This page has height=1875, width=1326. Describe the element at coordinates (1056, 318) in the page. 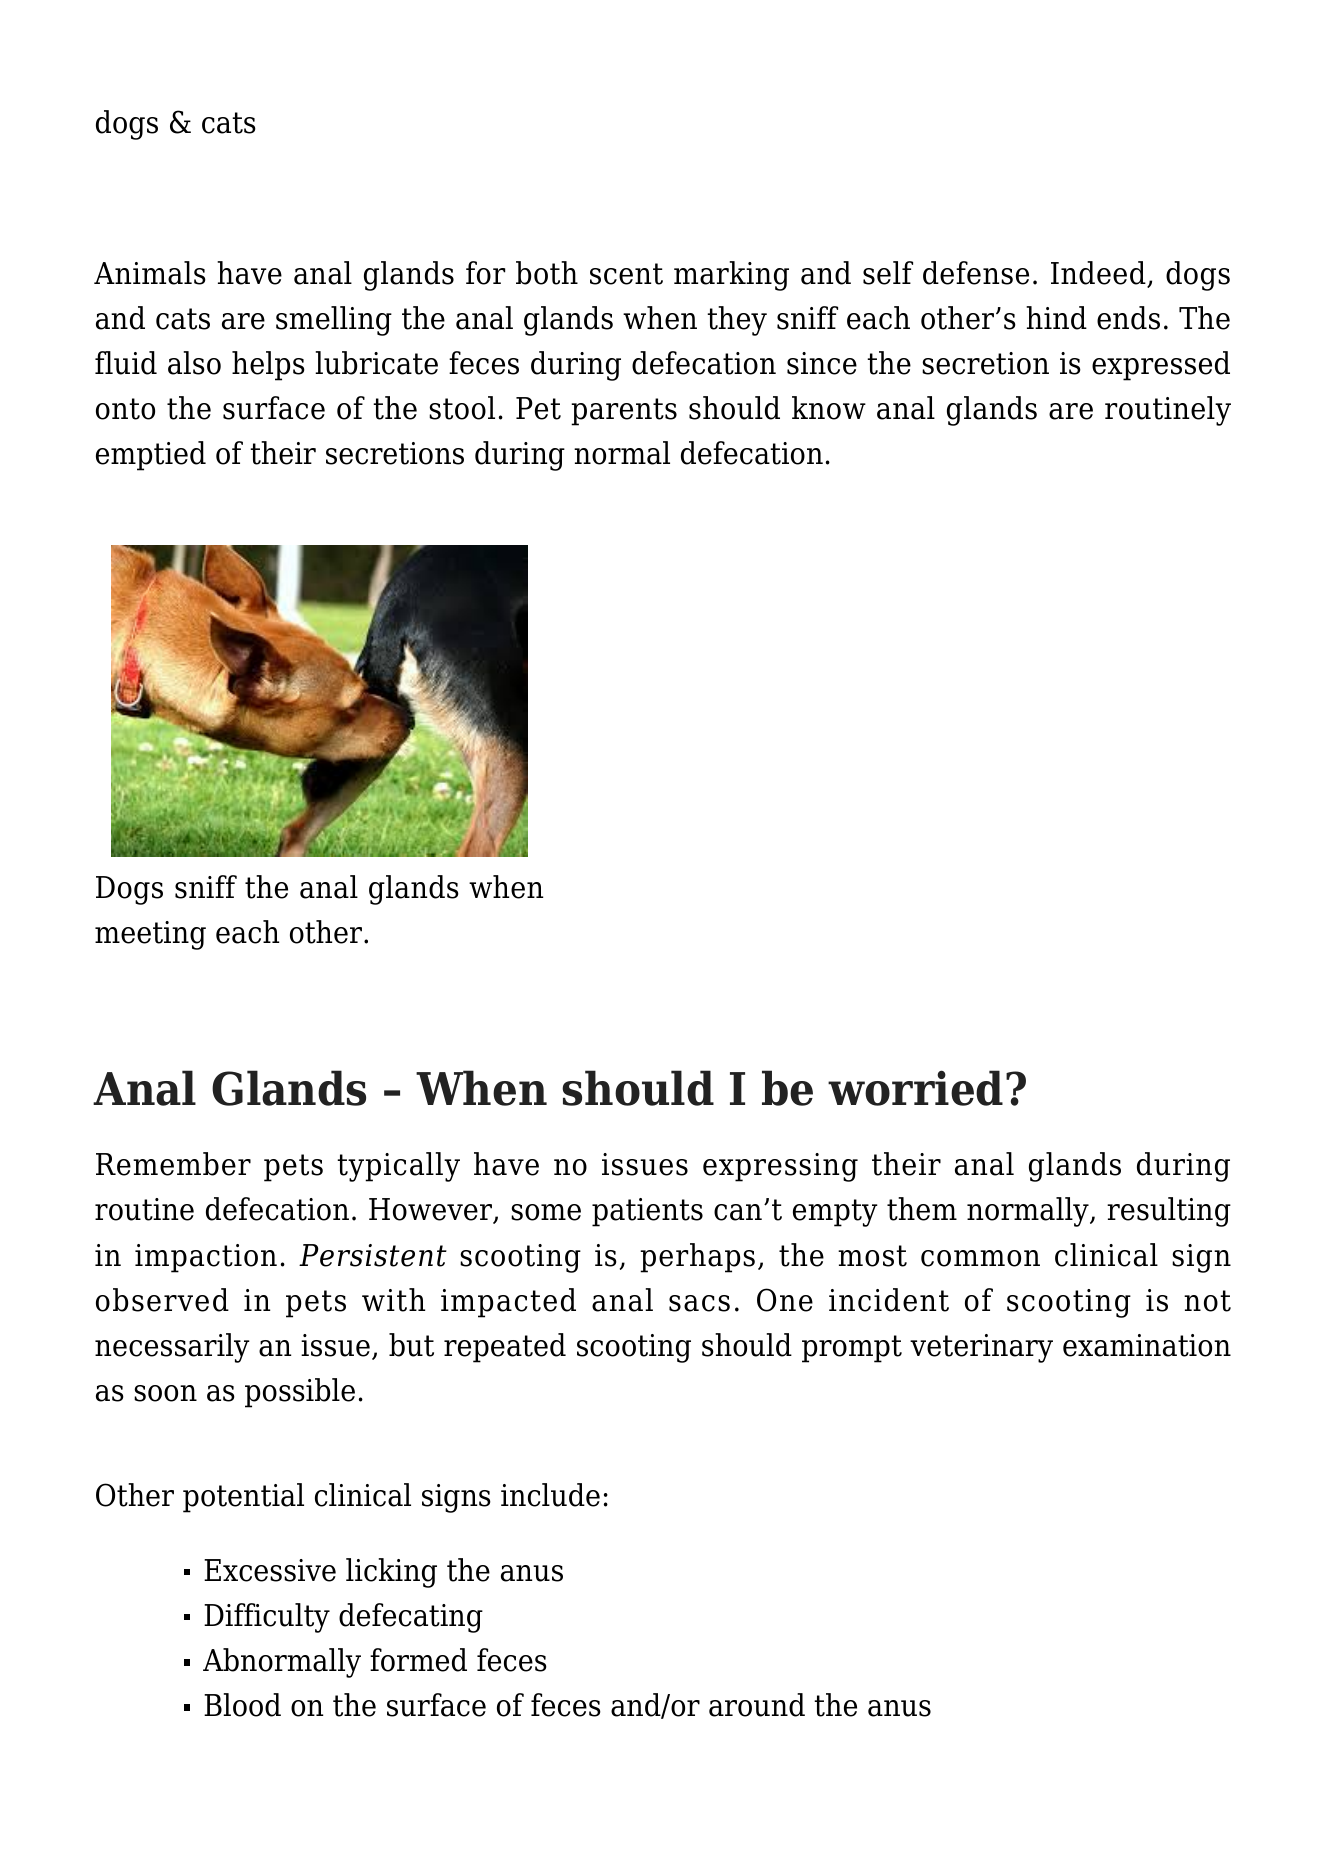

I see `hind` at that location.
